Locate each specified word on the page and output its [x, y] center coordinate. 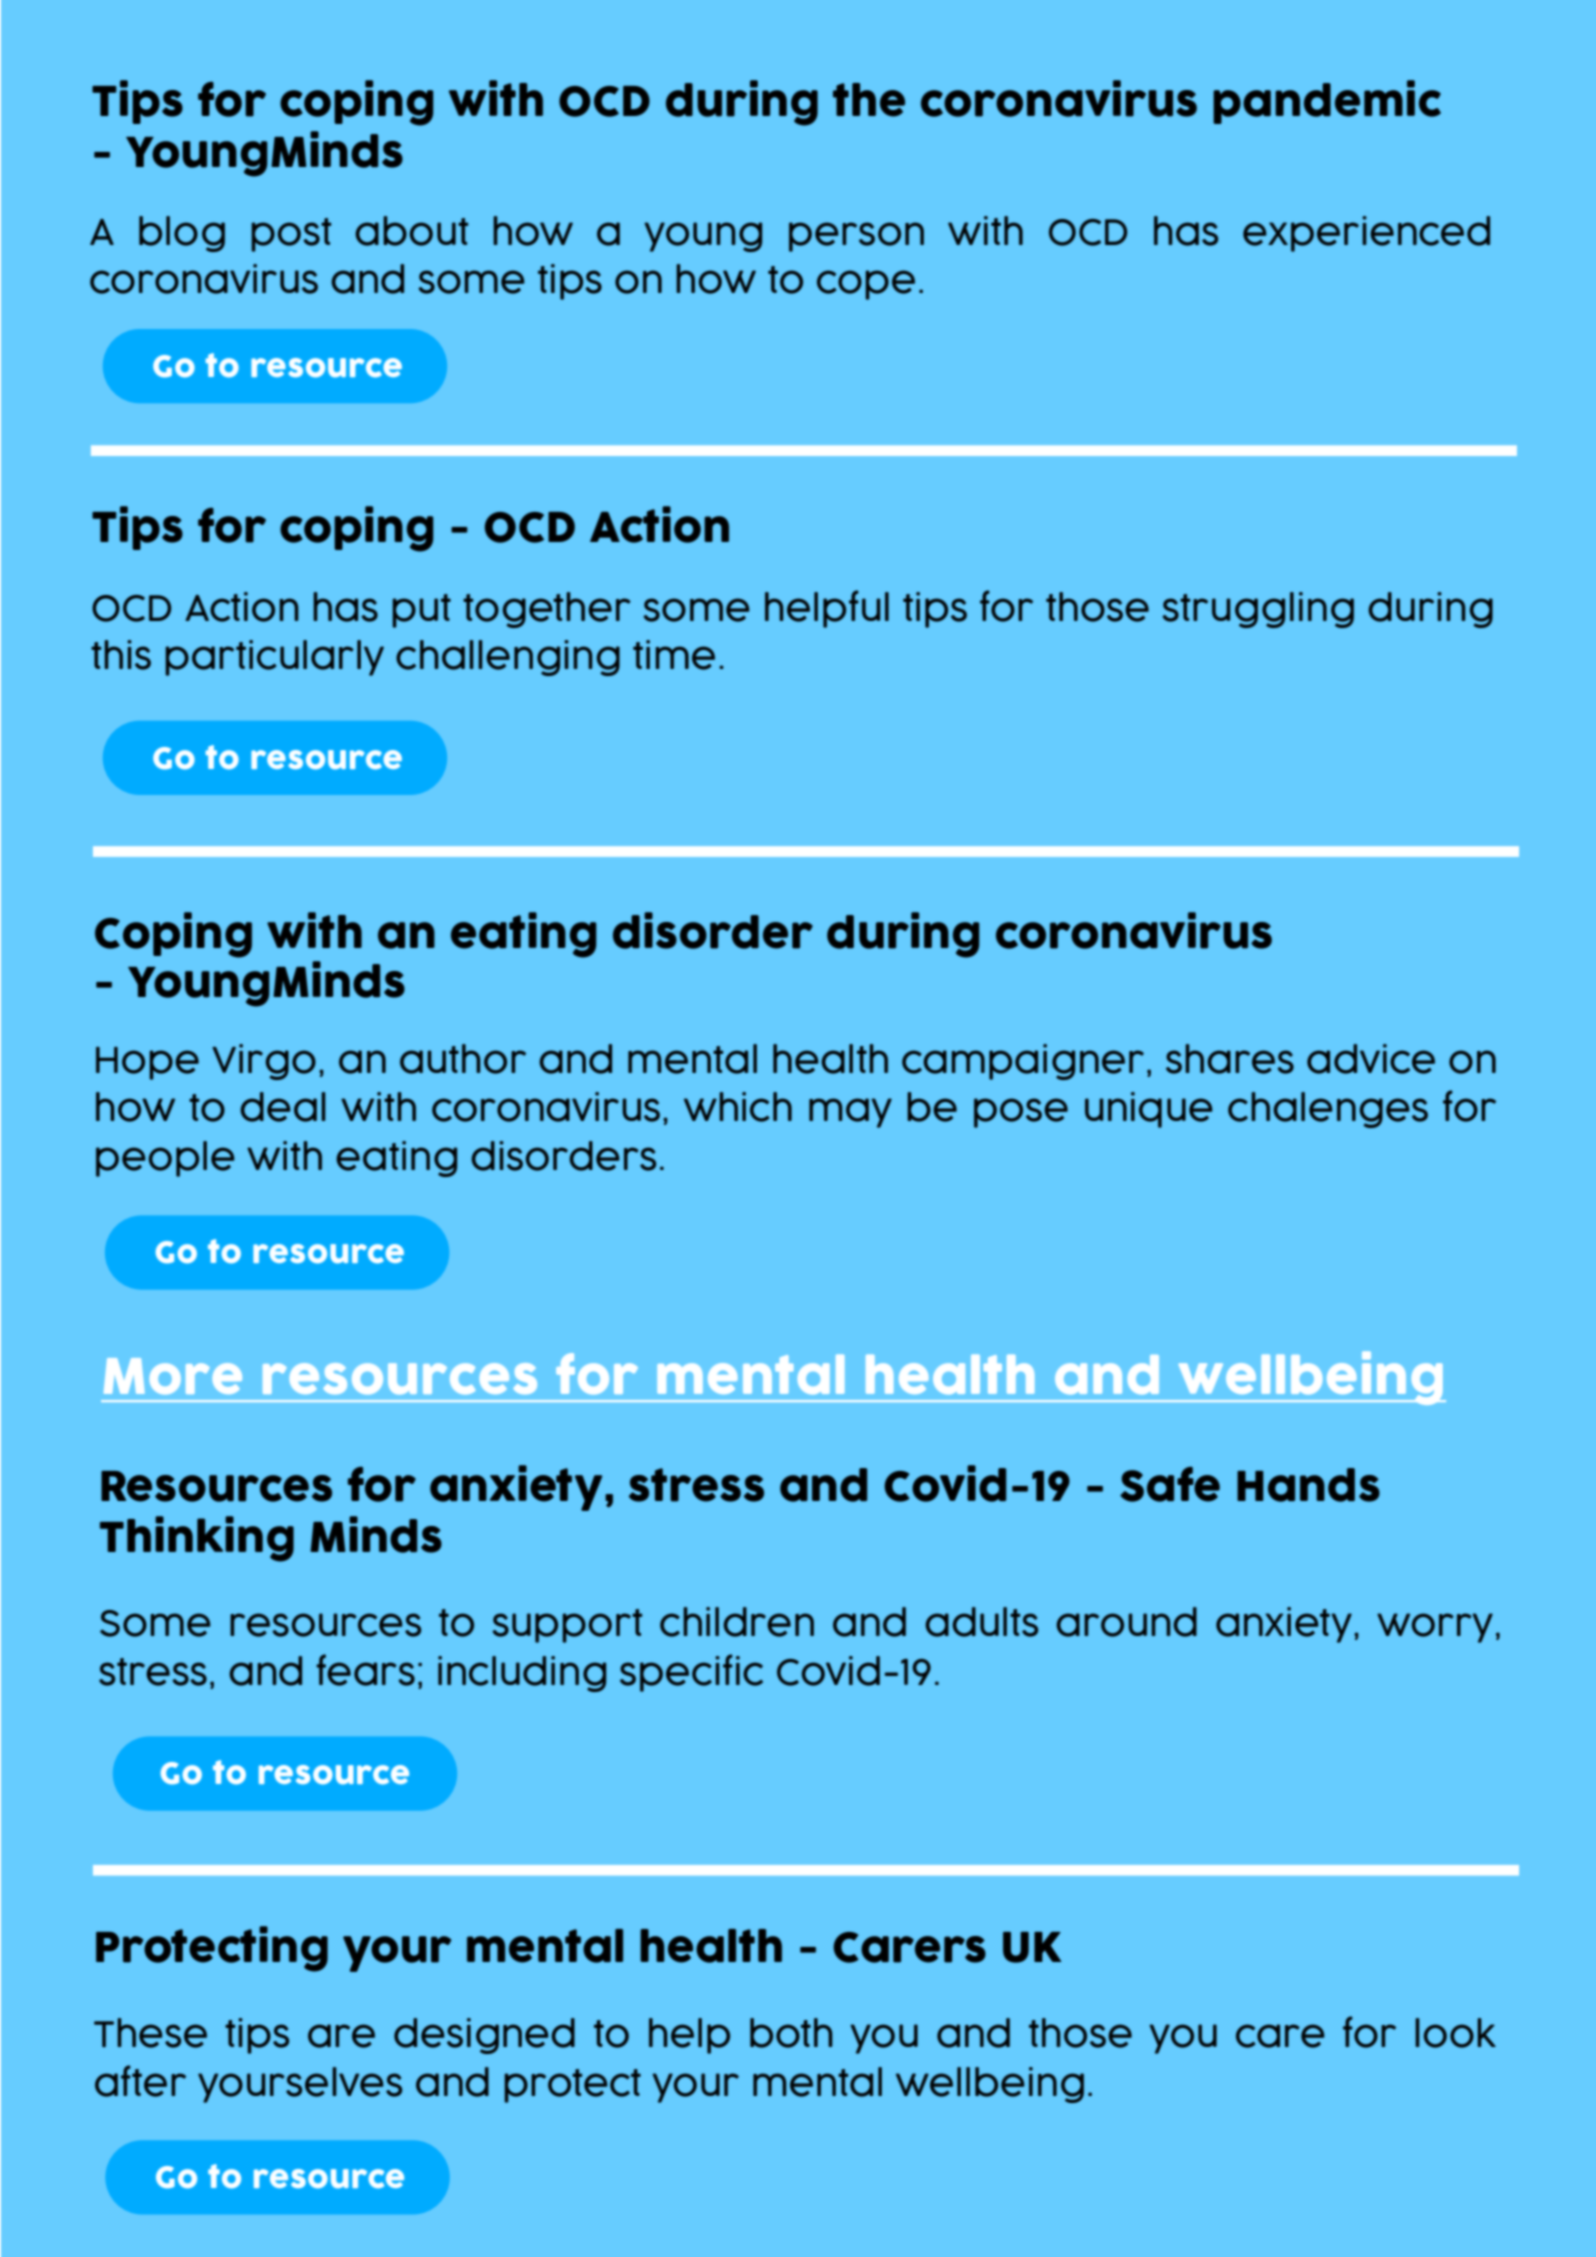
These [150, 2033]
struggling [1258, 610]
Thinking [197, 1539]
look [1455, 2033]
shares [1230, 1059]
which [738, 1107]
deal [283, 1107]
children [737, 1622]
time [674, 655]
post [291, 235]
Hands [1308, 1485]
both [791, 2033]
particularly [274, 658]
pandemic [1327, 102]
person [856, 237]
